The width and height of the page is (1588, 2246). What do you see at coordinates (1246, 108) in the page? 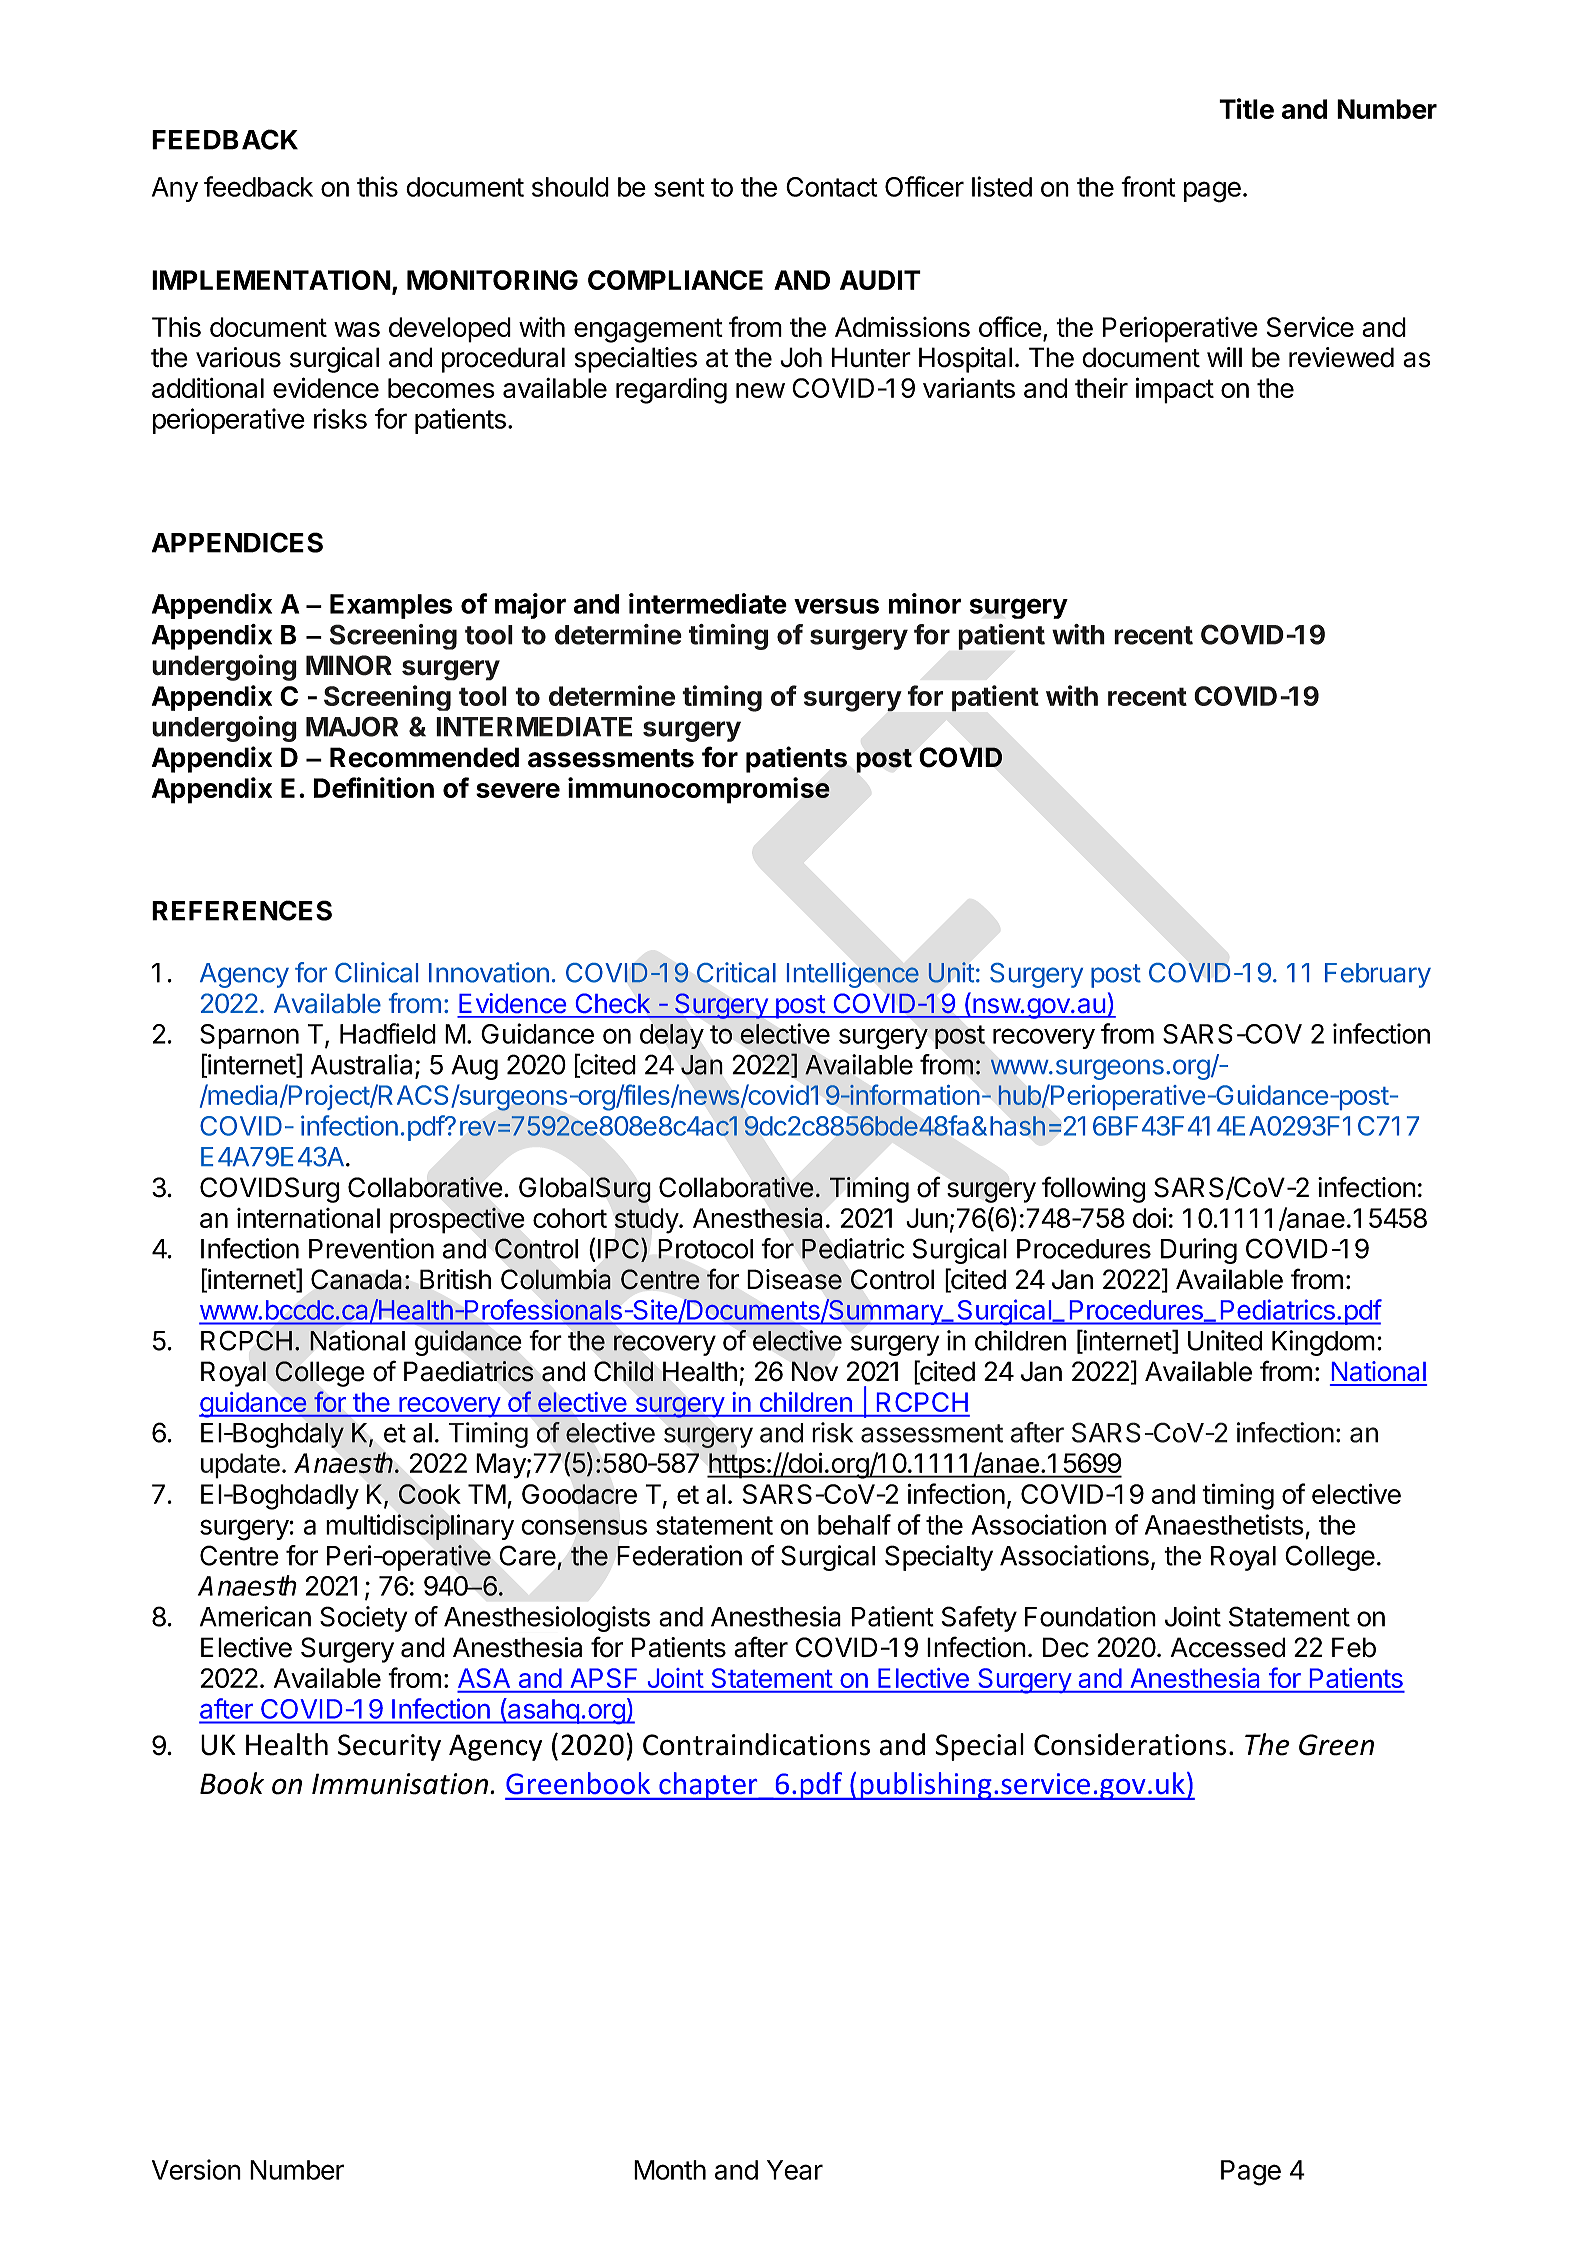
I see `Title` at bounding box center [1246, 108].
